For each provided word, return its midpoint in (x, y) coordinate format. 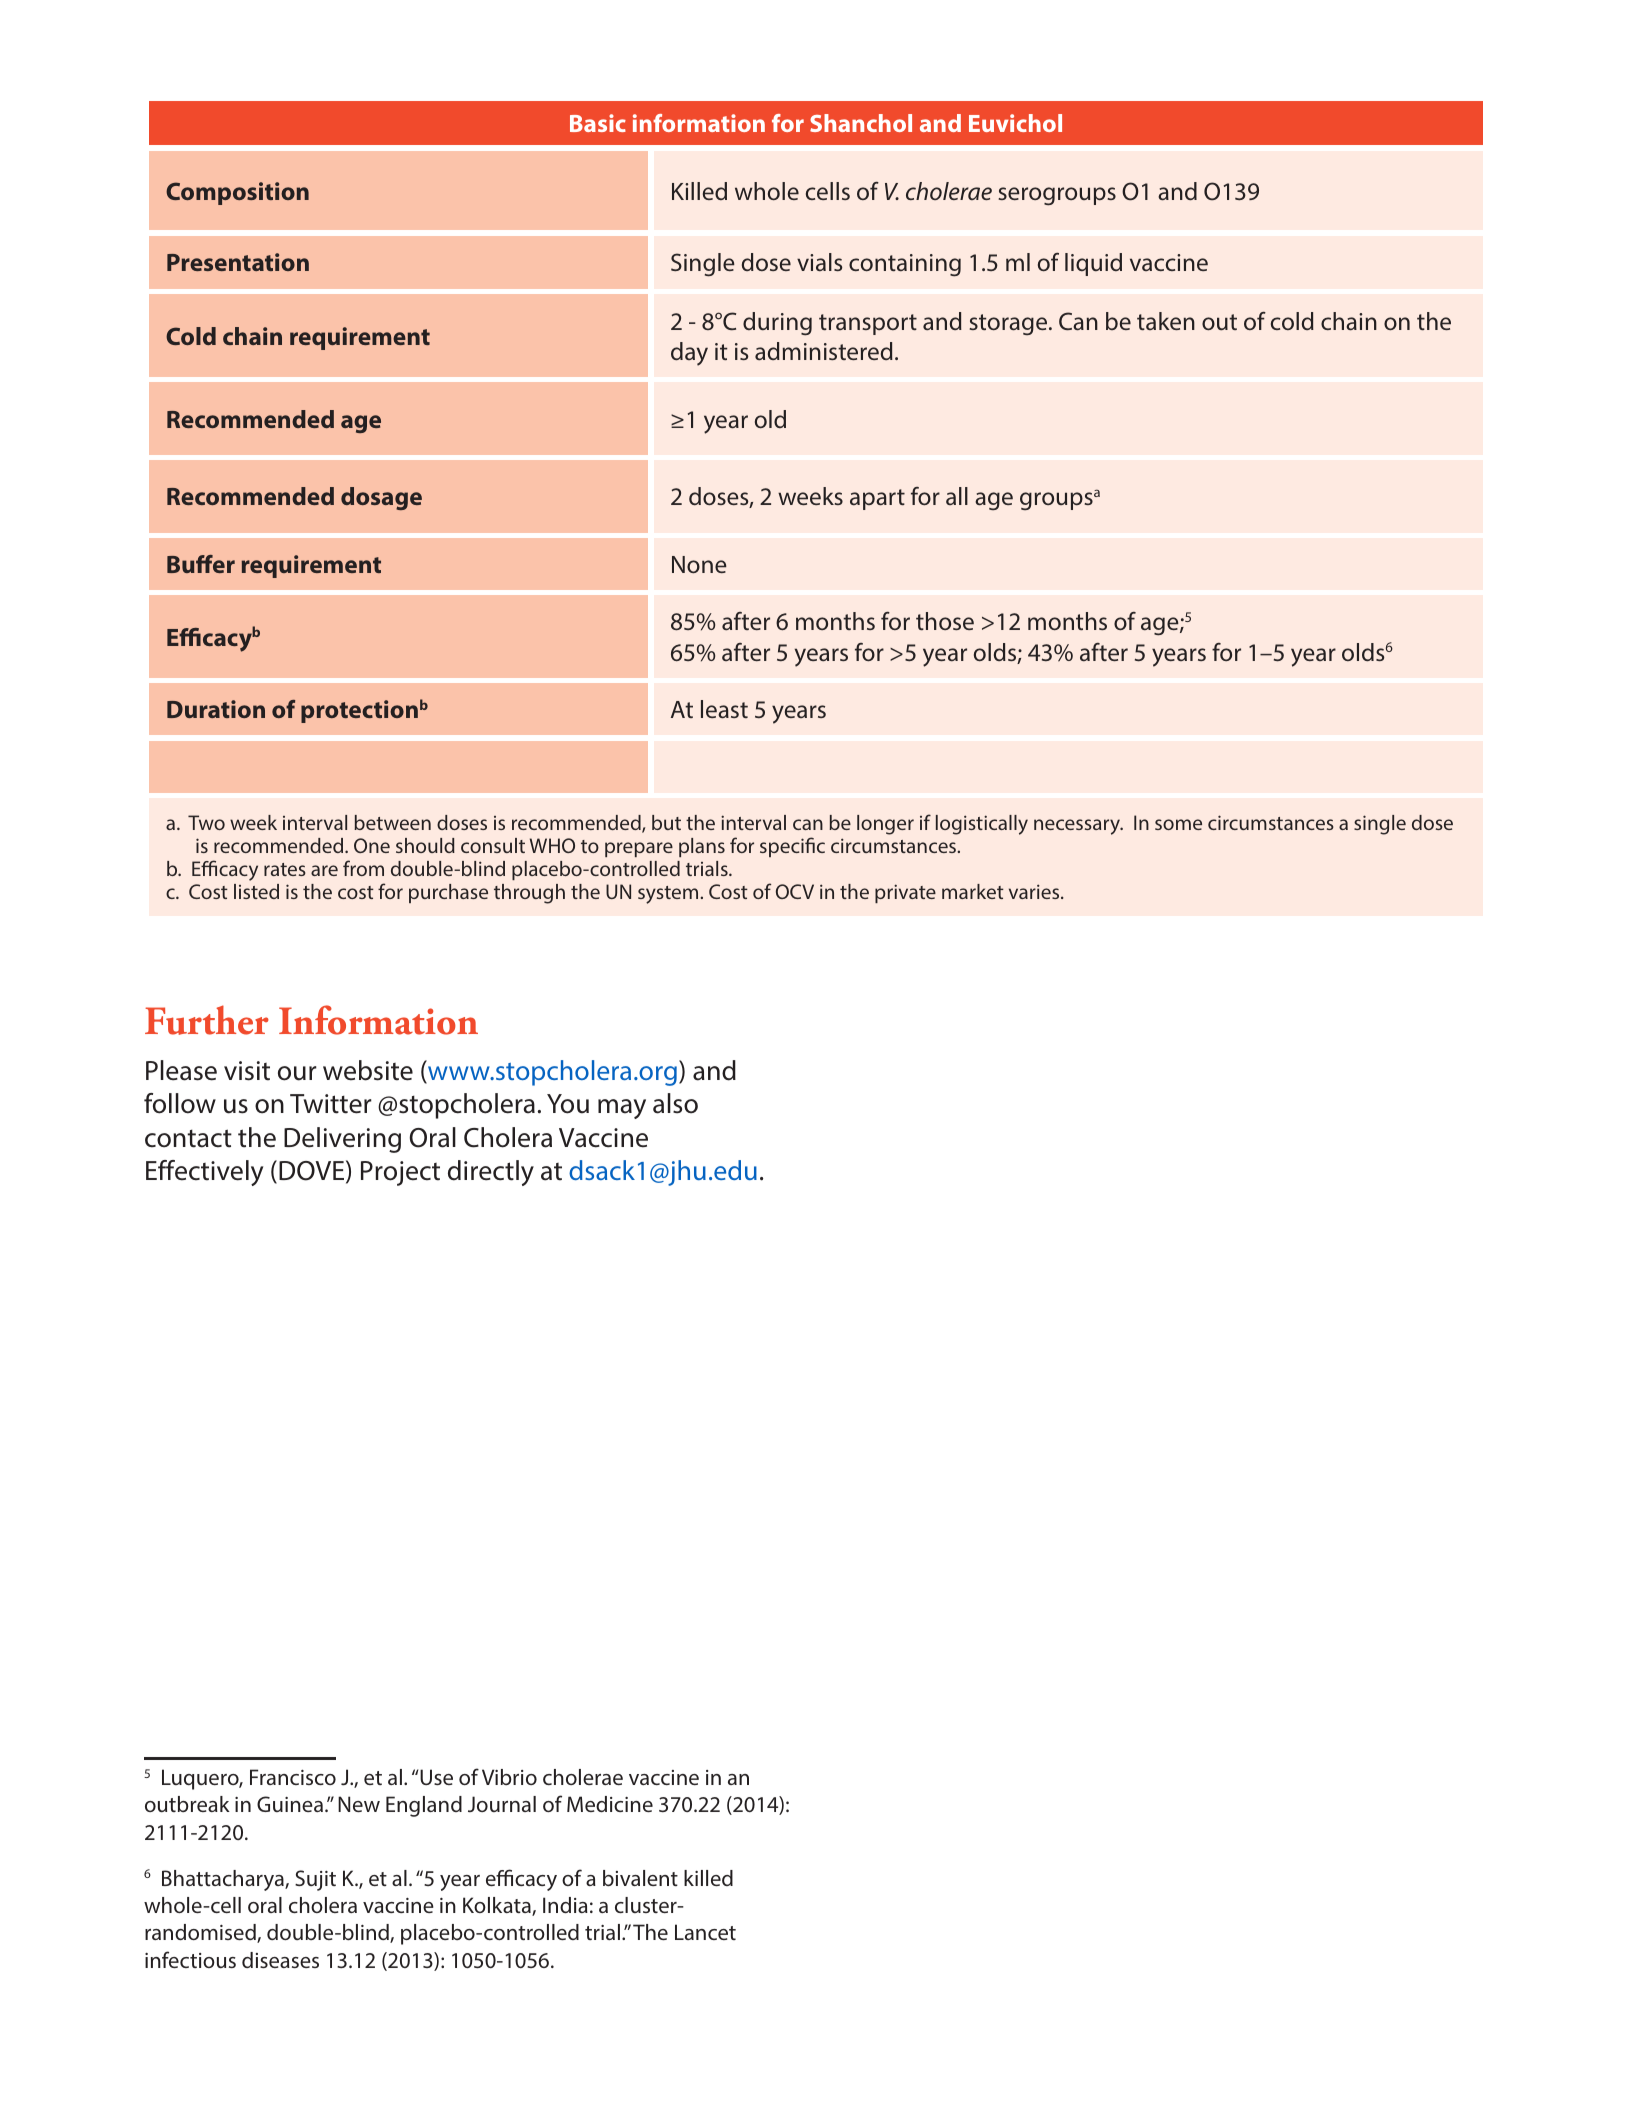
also (675, 1103)
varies (1035, 891)
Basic (598, 123)
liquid (1093, 264)
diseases (280, 1960)
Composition (237, 193)
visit (247, 1071)
